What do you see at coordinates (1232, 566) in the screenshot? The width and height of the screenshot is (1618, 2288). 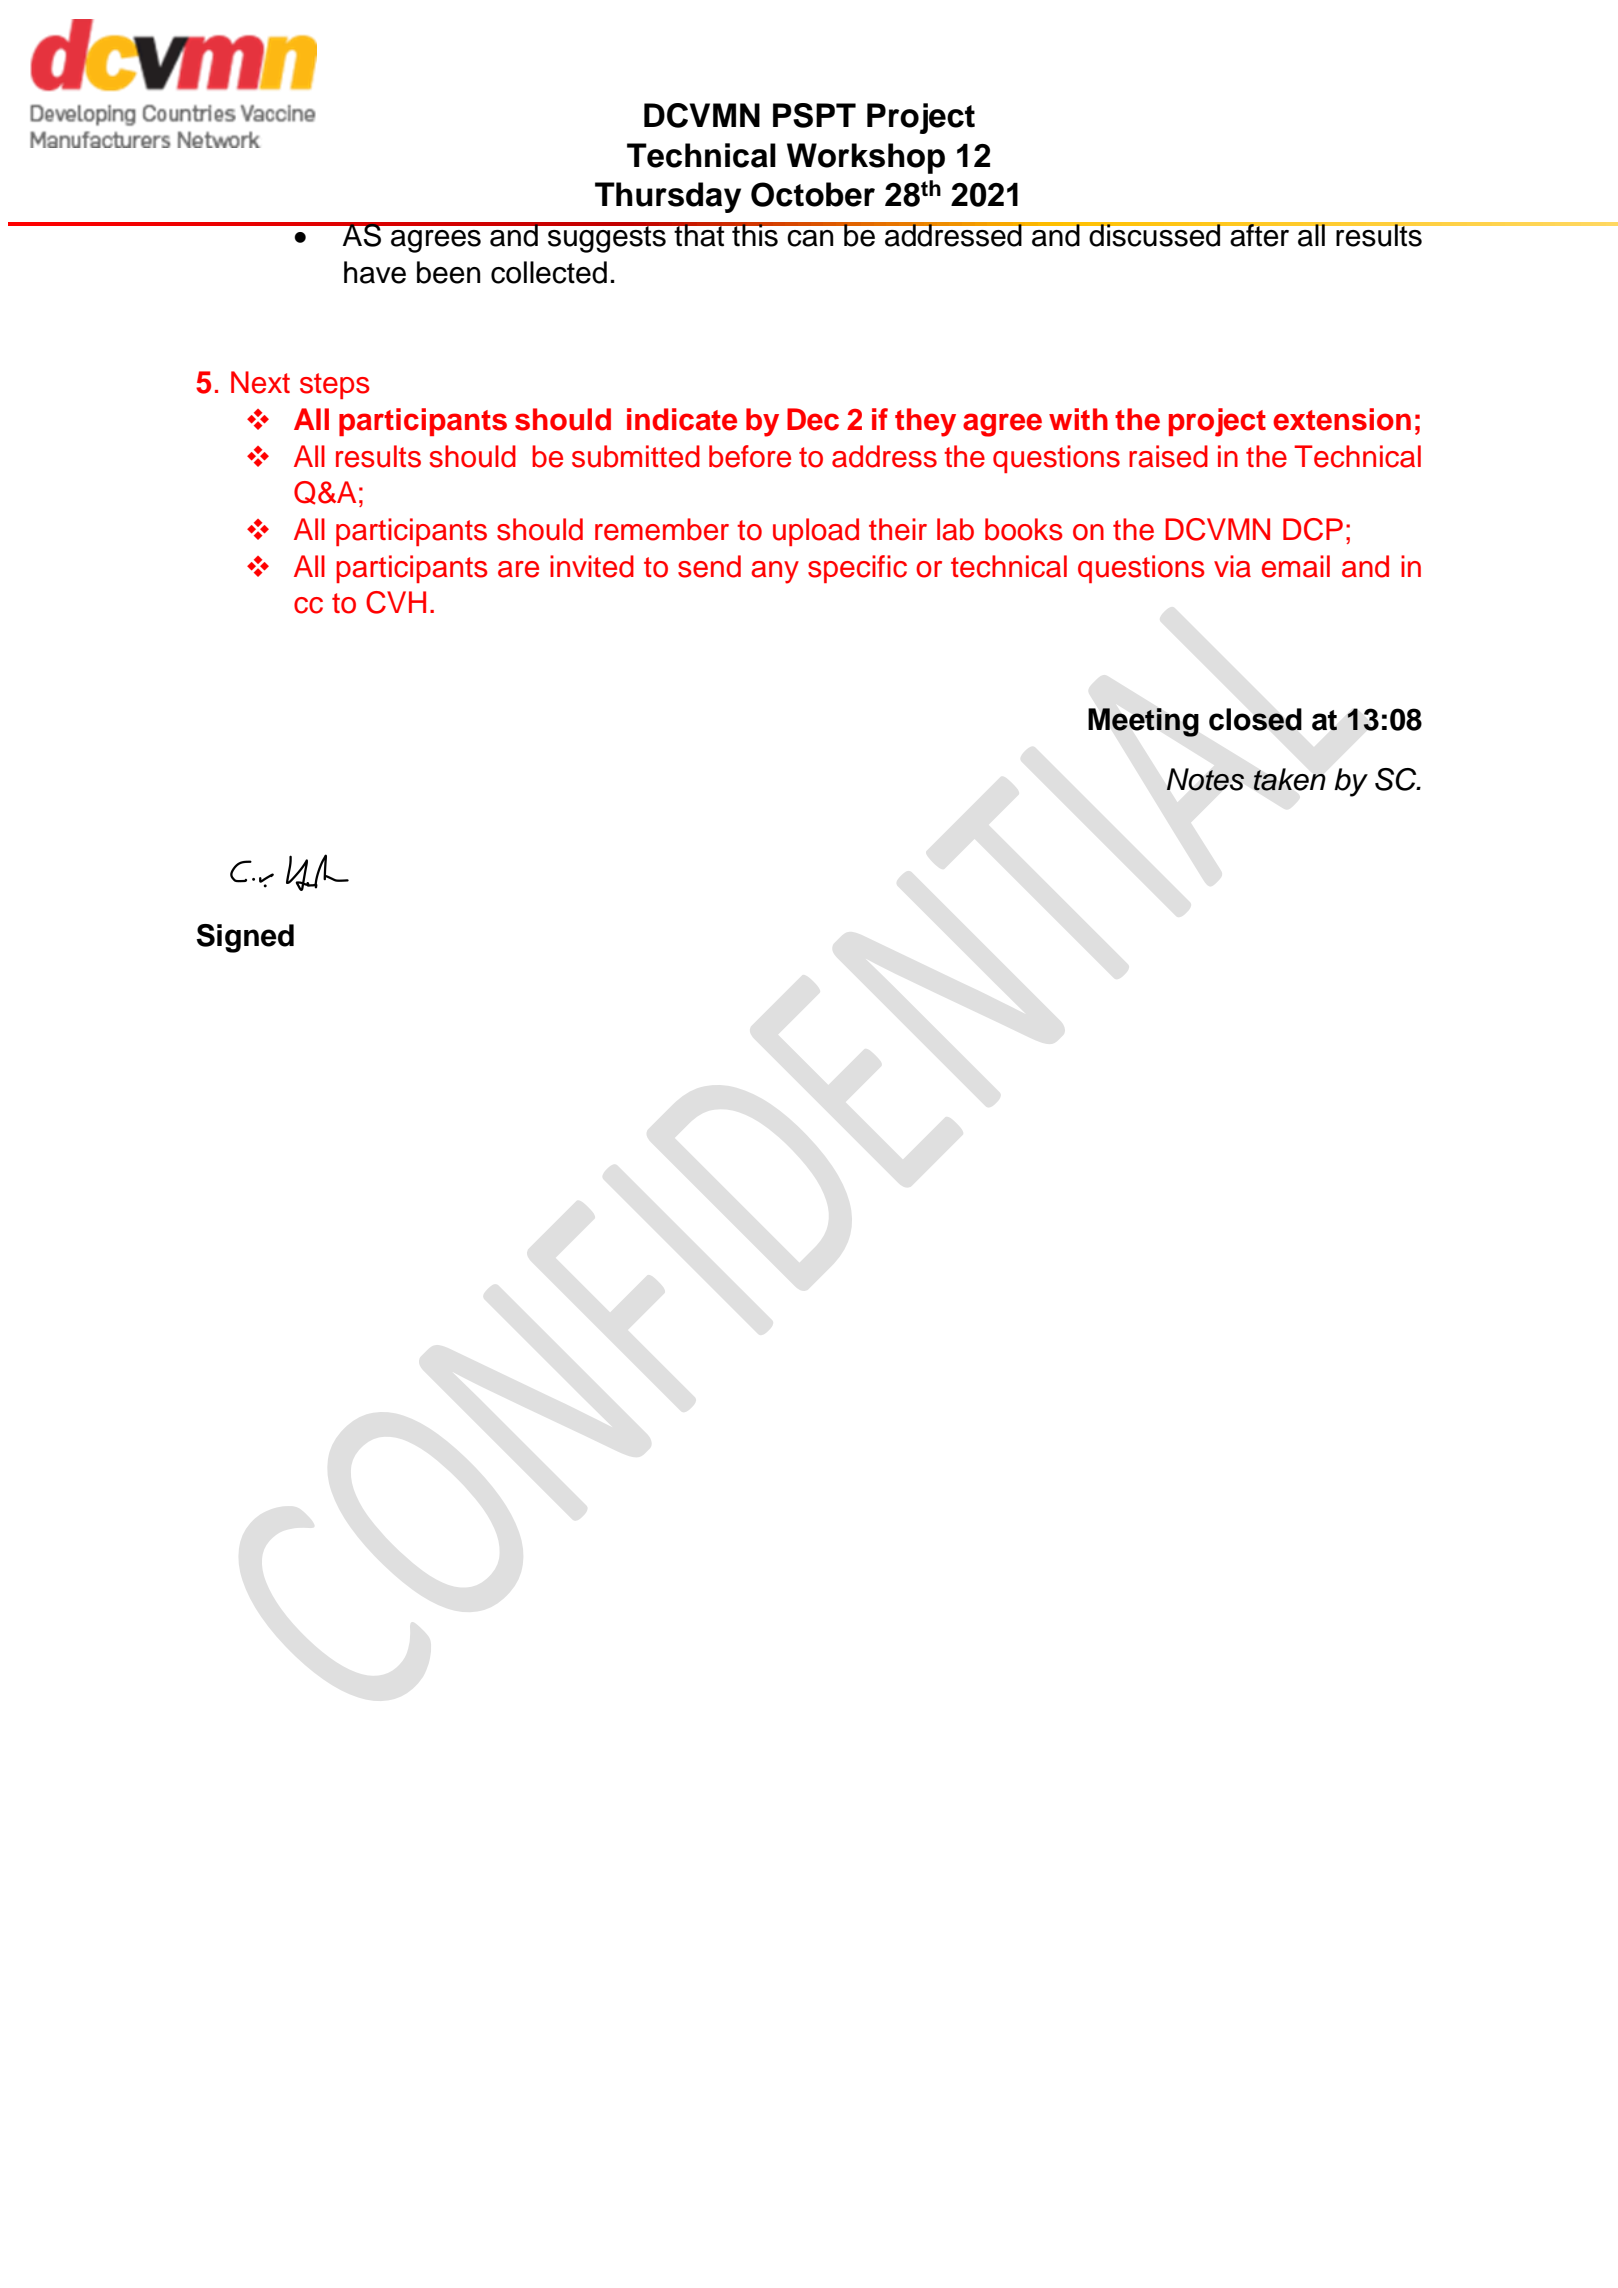 I see `via` at bounding box center [1232, 566].
